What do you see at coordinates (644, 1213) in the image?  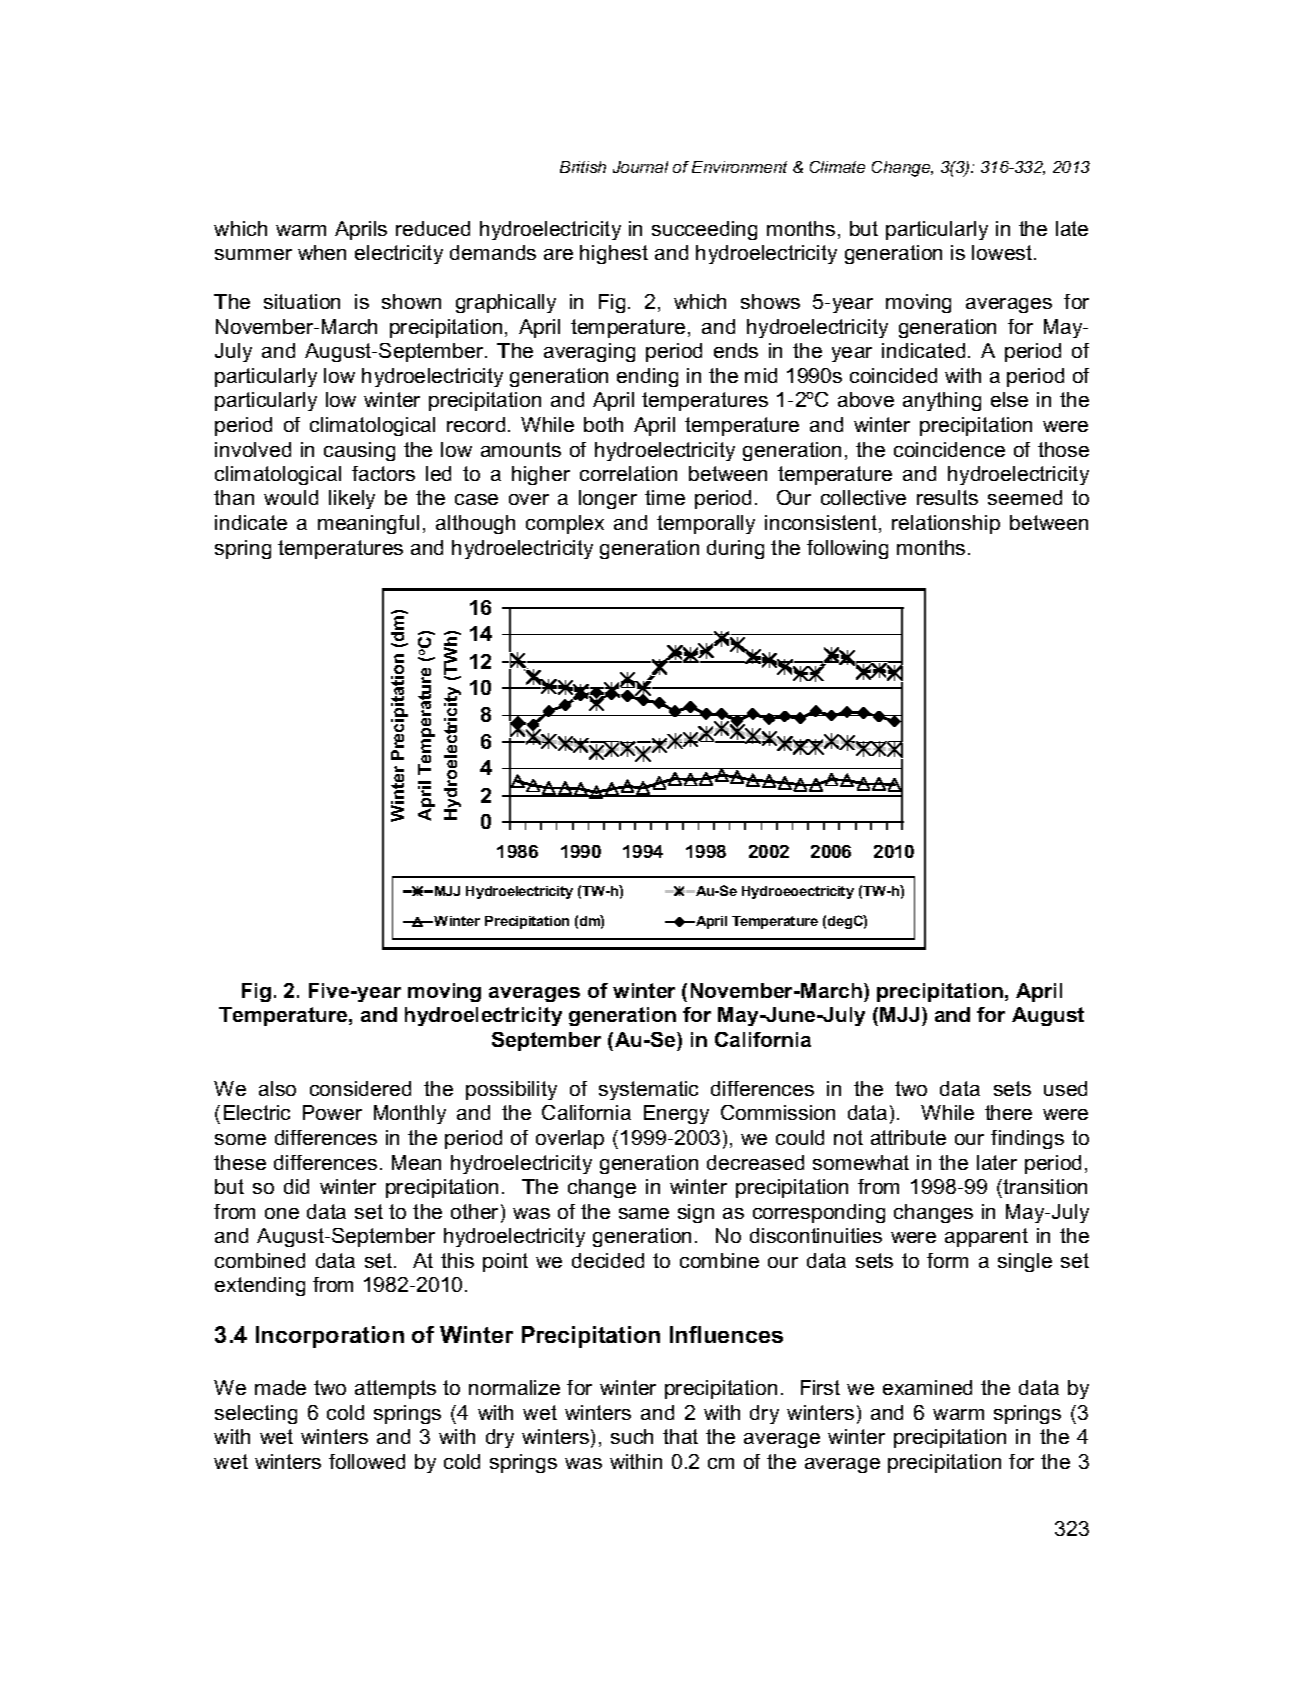 I see `same` at bounding box center [644, 1213].
